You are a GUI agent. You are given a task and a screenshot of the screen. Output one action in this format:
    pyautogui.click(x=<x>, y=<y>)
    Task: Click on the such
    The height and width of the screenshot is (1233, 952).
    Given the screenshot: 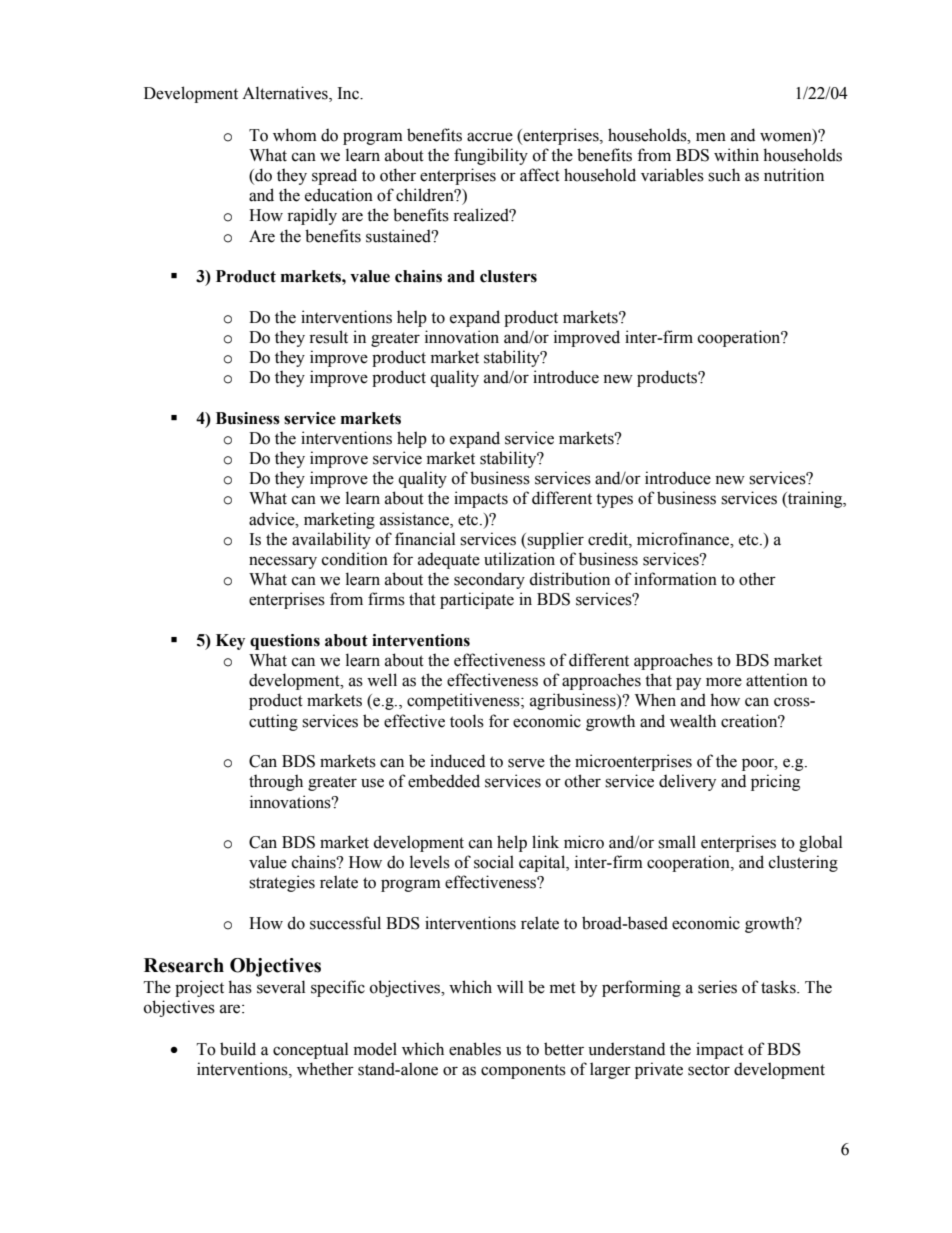 What is the action you would take?
    pyautogui.click(x=724, y=175)
